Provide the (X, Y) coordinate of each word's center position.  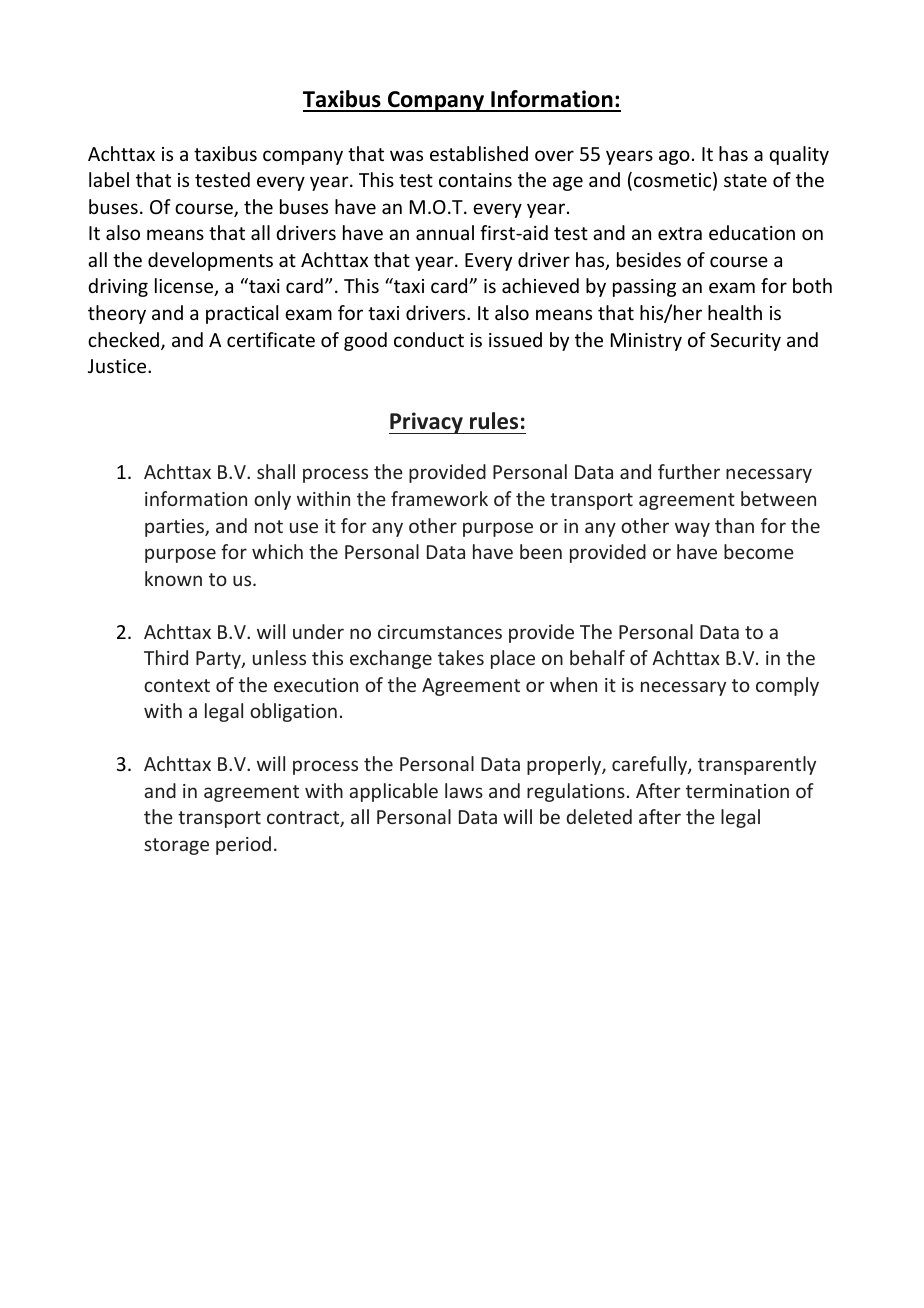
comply (787, 686)
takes (461, 657)
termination (737, 791)
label (109, 179)
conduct (429, 339)
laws (464, 790)
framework (439, 498)
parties (175, 528)
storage (176, 846)
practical (242, 314)
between (778, 498)
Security (745, 342)
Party (219, 660)
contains (475, 180)
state (745, 180)
